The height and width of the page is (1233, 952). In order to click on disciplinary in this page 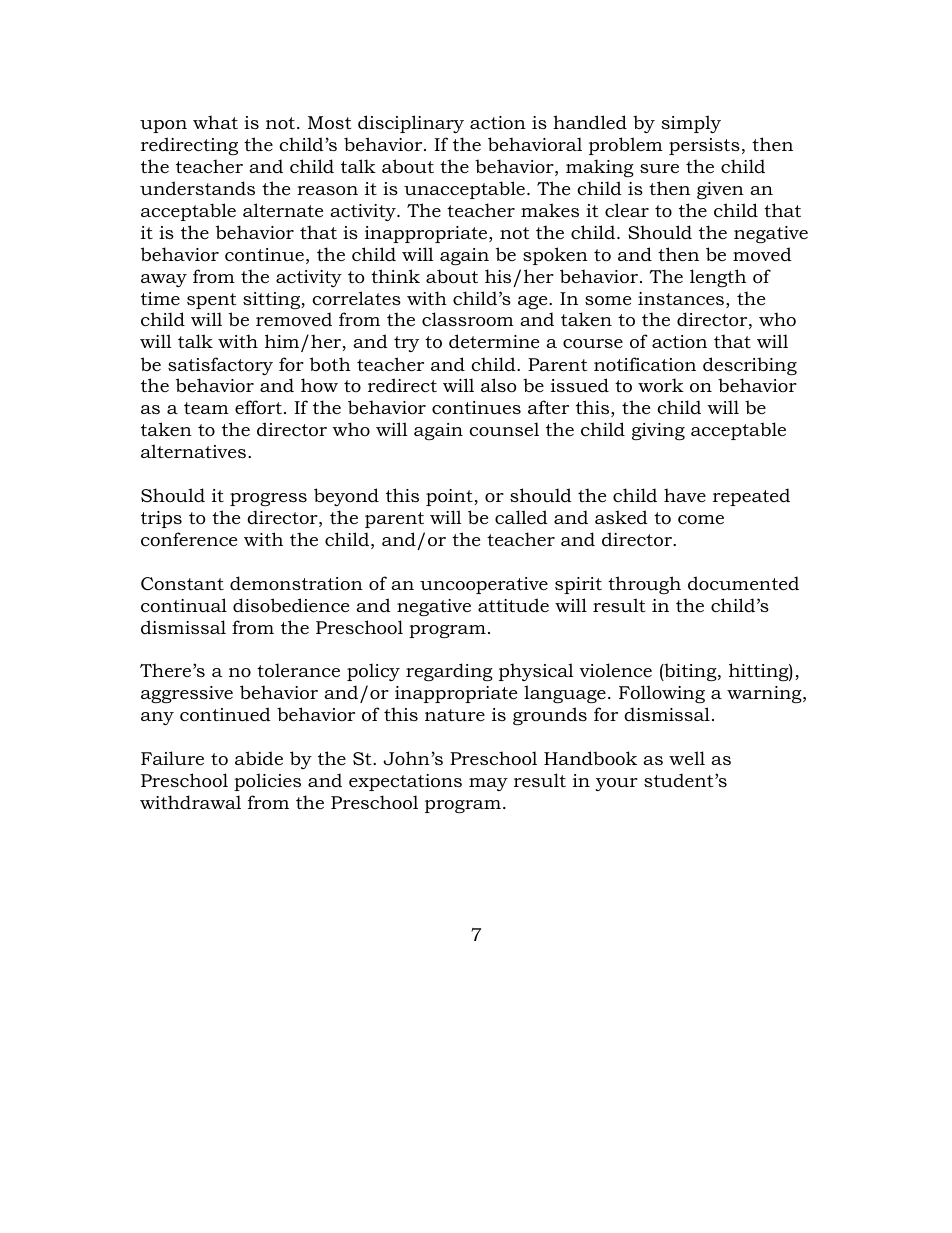, I will do `click(411, 124)`.
